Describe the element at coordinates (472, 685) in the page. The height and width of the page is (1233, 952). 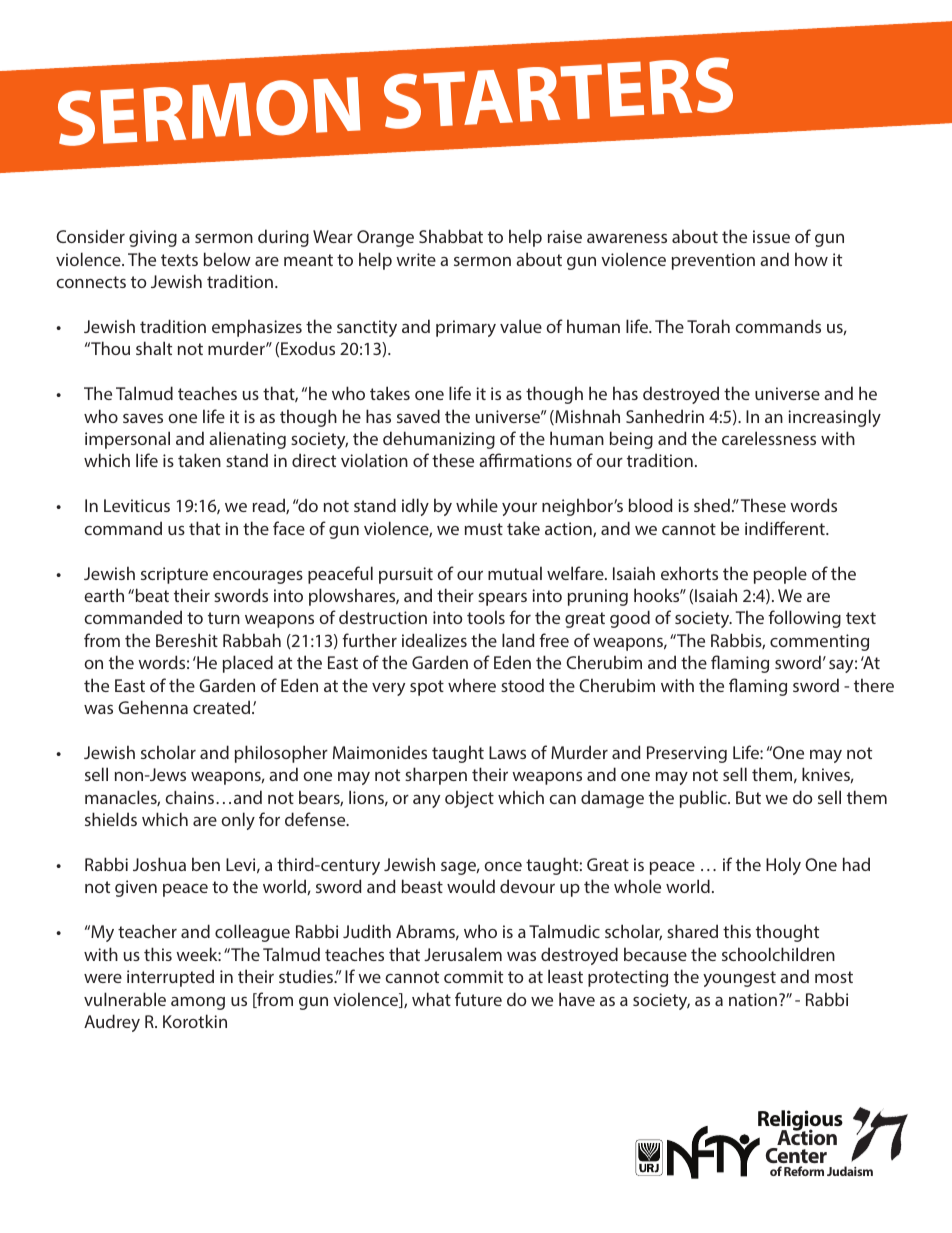
I see `where` at that location.
